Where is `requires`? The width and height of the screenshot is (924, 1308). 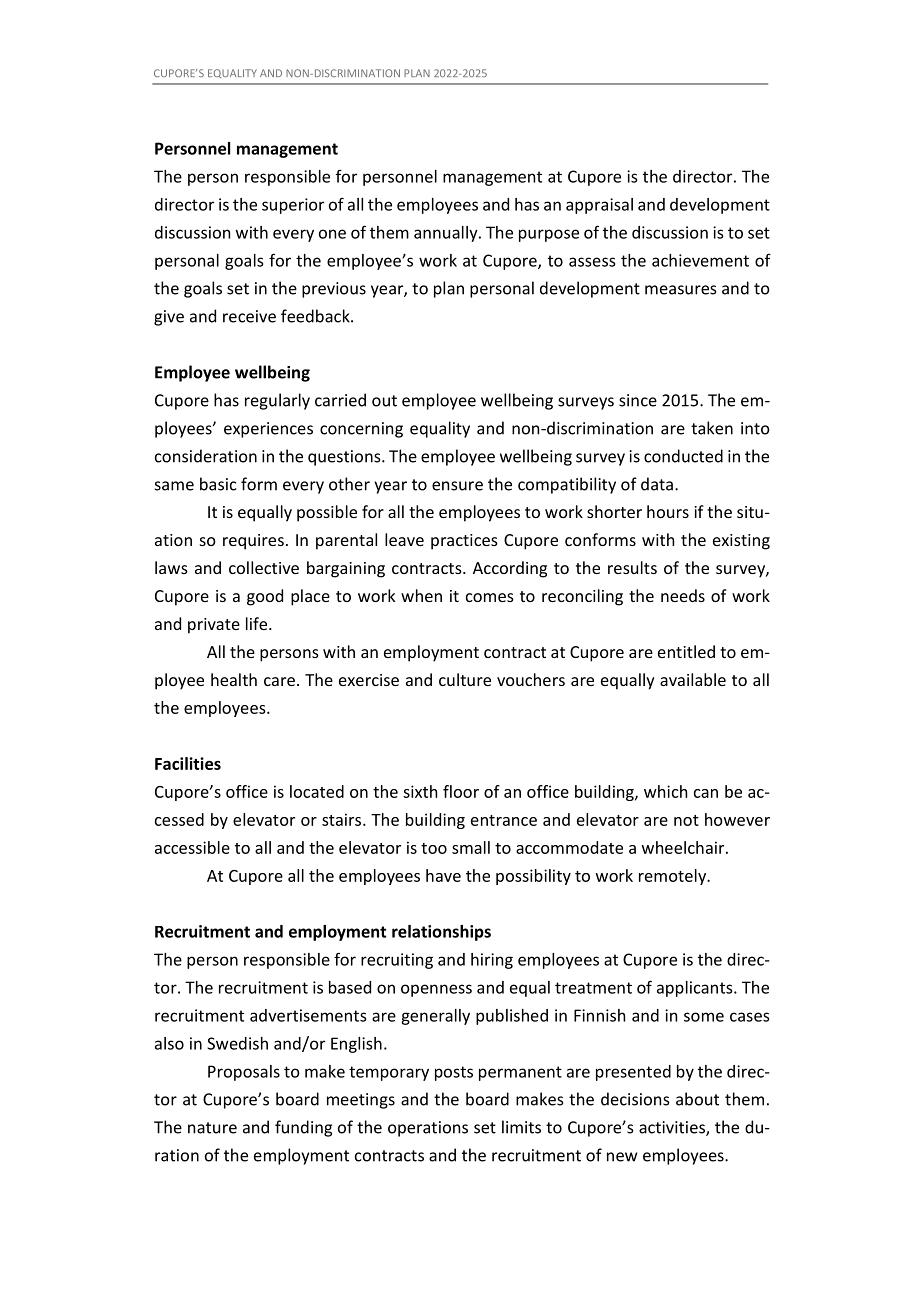 requires is located at coordinates (253, 542).
